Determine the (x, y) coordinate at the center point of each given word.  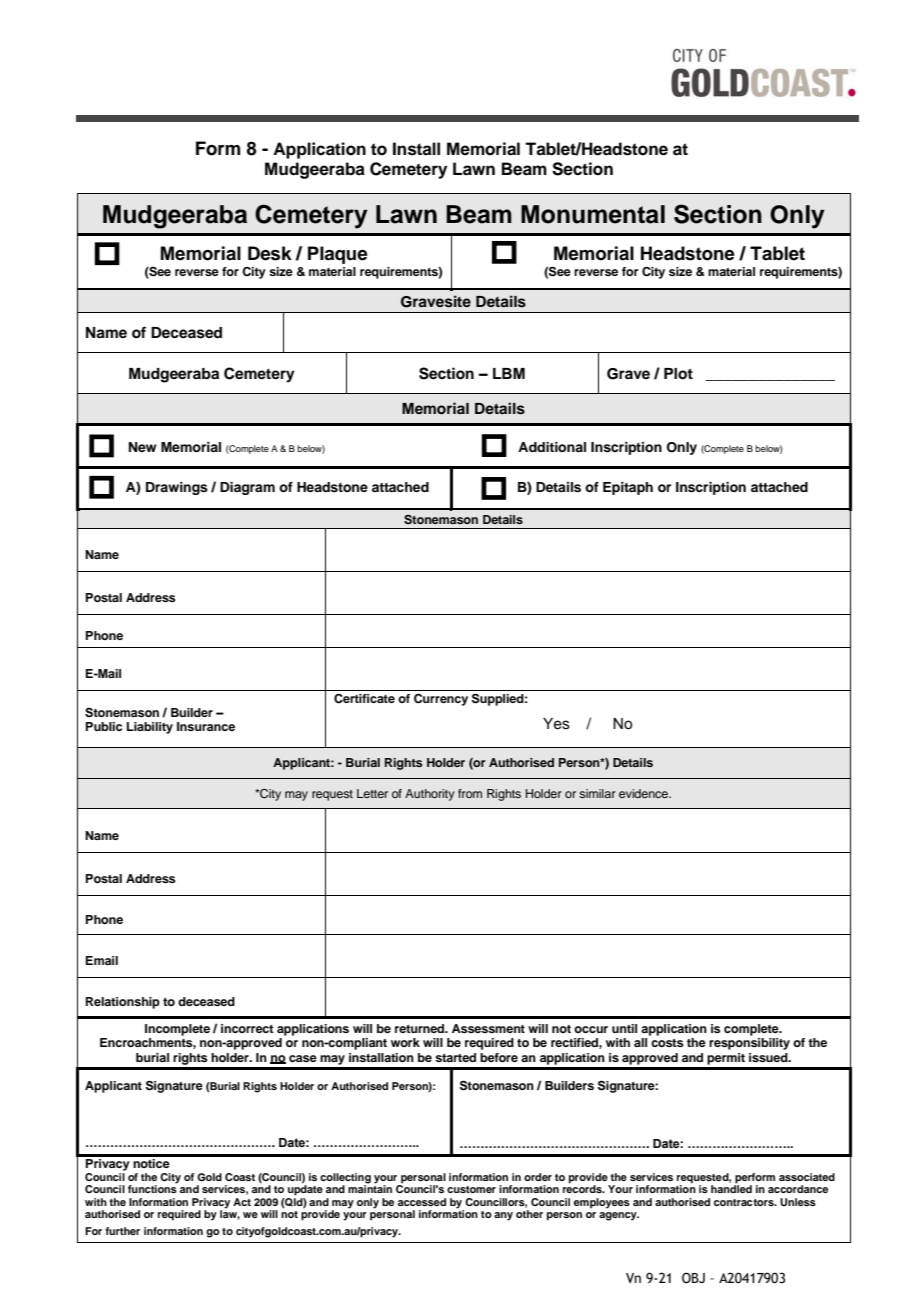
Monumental (593, 214)
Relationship (123, 1003)
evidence (645, 793)
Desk (270, 253)
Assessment (488, 1028)
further (123, 1231)
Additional (552, 447)
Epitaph (628, 488)
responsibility (749, 1044)
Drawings (177, 488)
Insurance (206, 726)
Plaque (338, 255)
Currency (441, 700)
